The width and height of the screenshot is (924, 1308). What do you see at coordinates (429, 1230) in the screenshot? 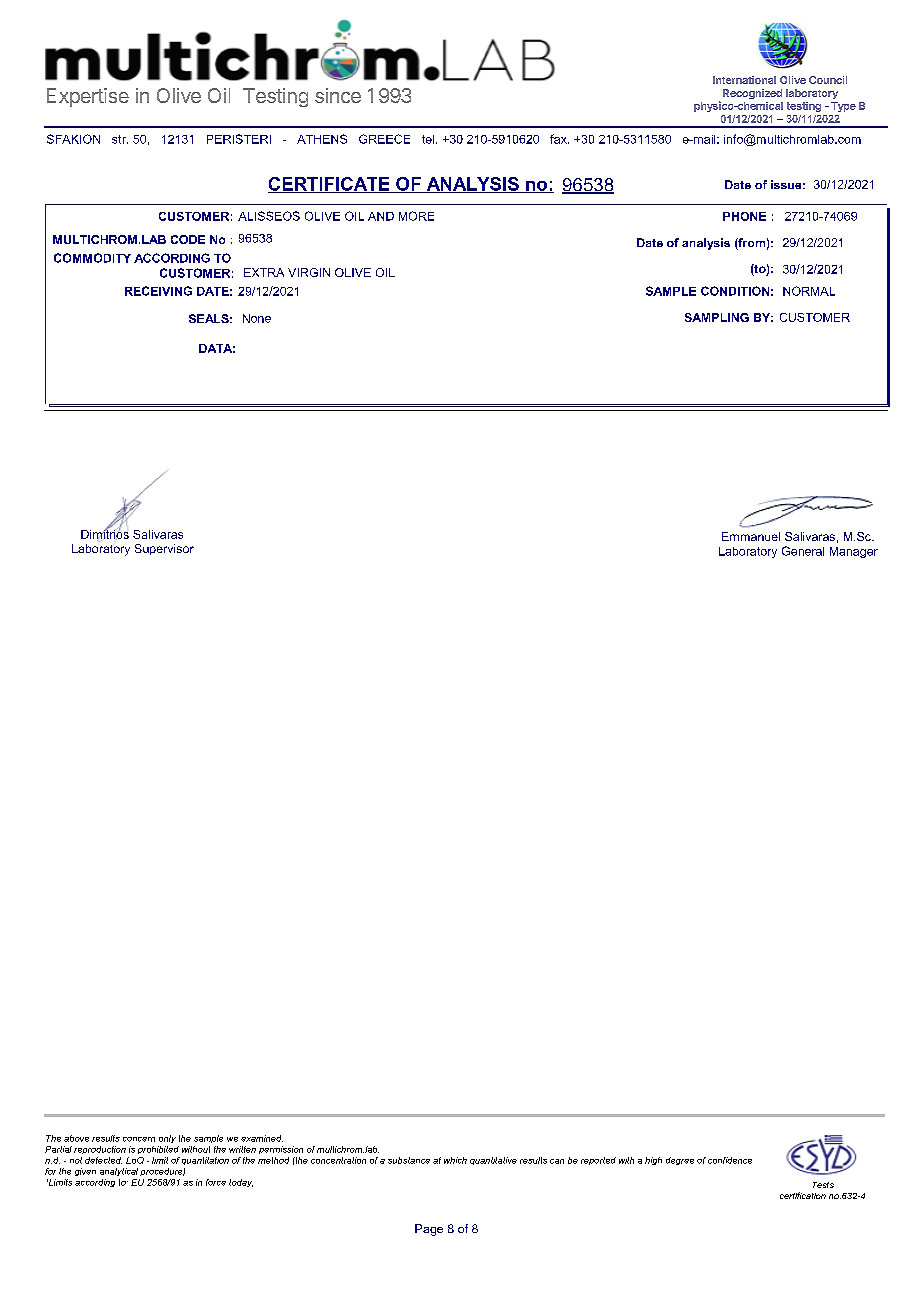
I see `Page` at bounding box center [429, 1230].
